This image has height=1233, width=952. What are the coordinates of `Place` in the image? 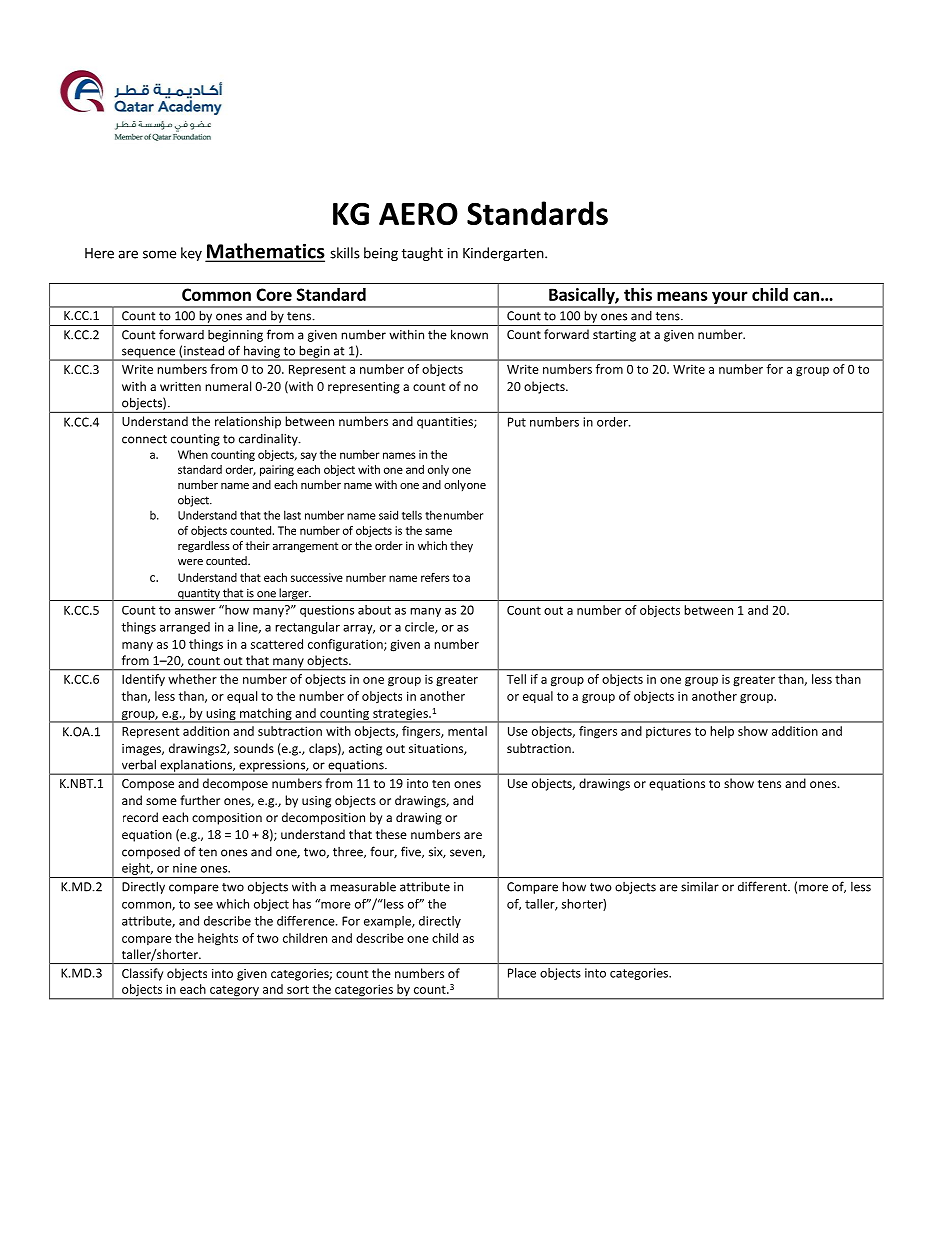 It's located at (522, 973).
